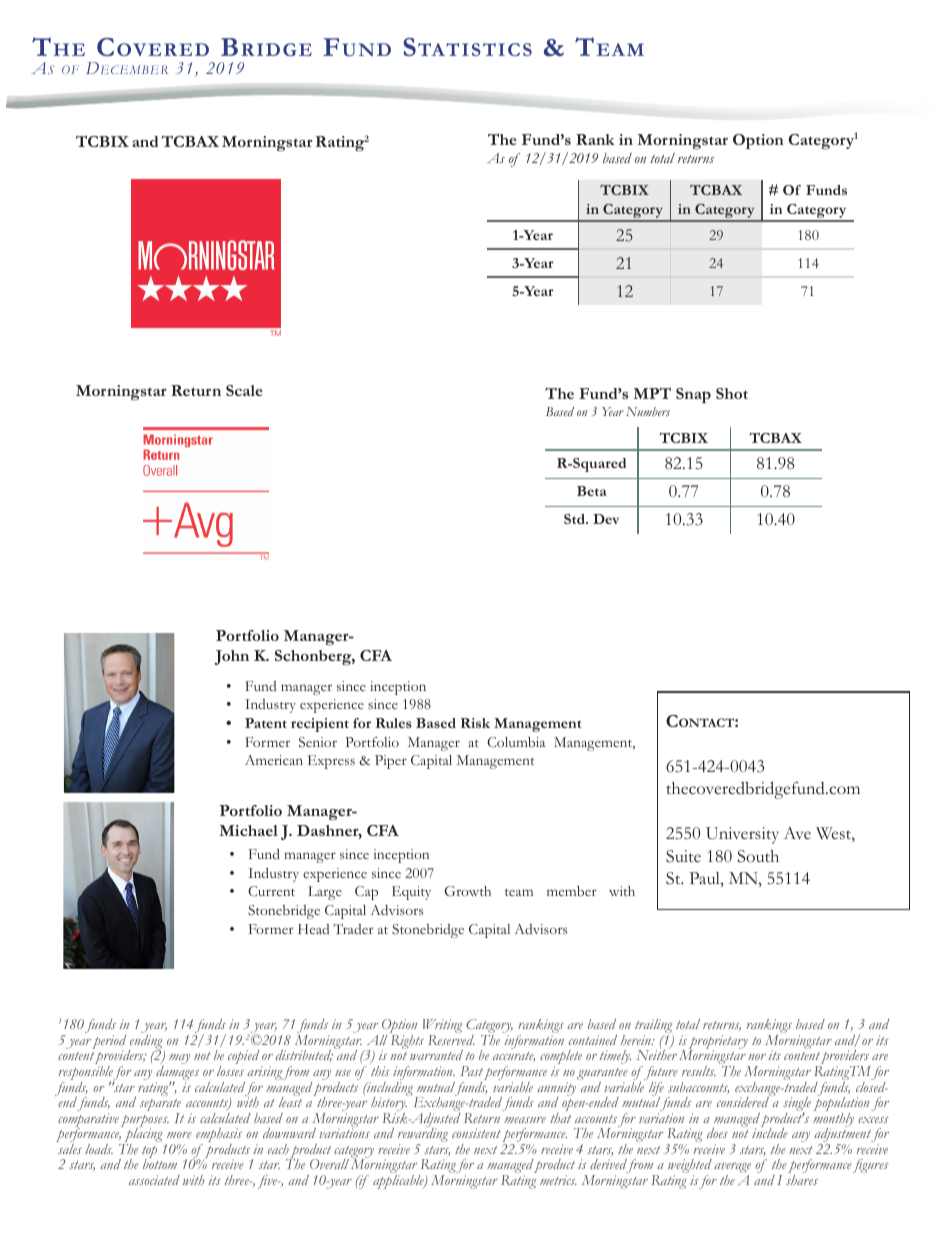 This screenshot has width=952, height=1233. Describe the element at coordinates (732, 1169) in the screenshot. I see `average` at that location.
